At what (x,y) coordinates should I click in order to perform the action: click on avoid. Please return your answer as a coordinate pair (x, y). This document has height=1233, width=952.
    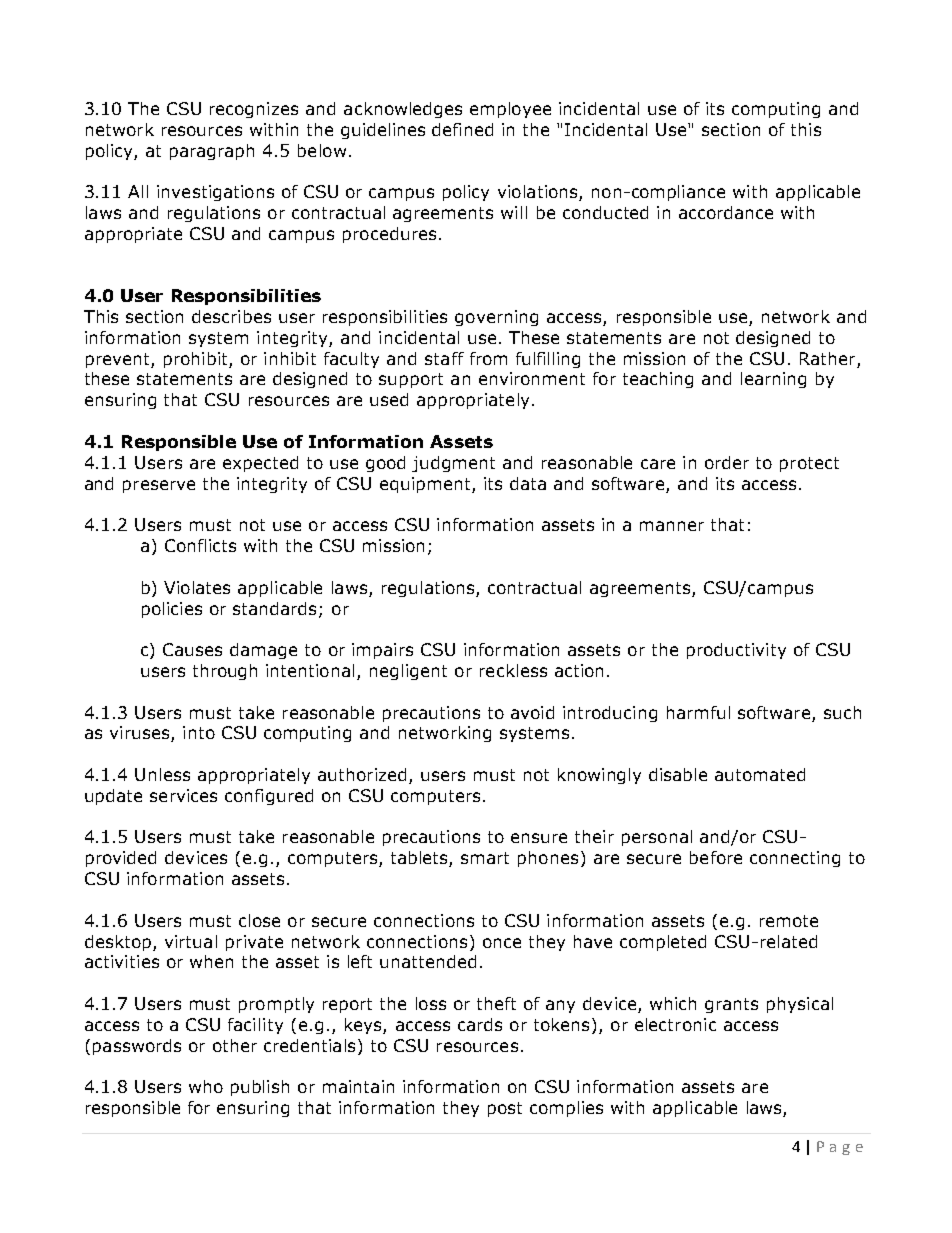
    Looking at the image, I should click on (532, 712).
